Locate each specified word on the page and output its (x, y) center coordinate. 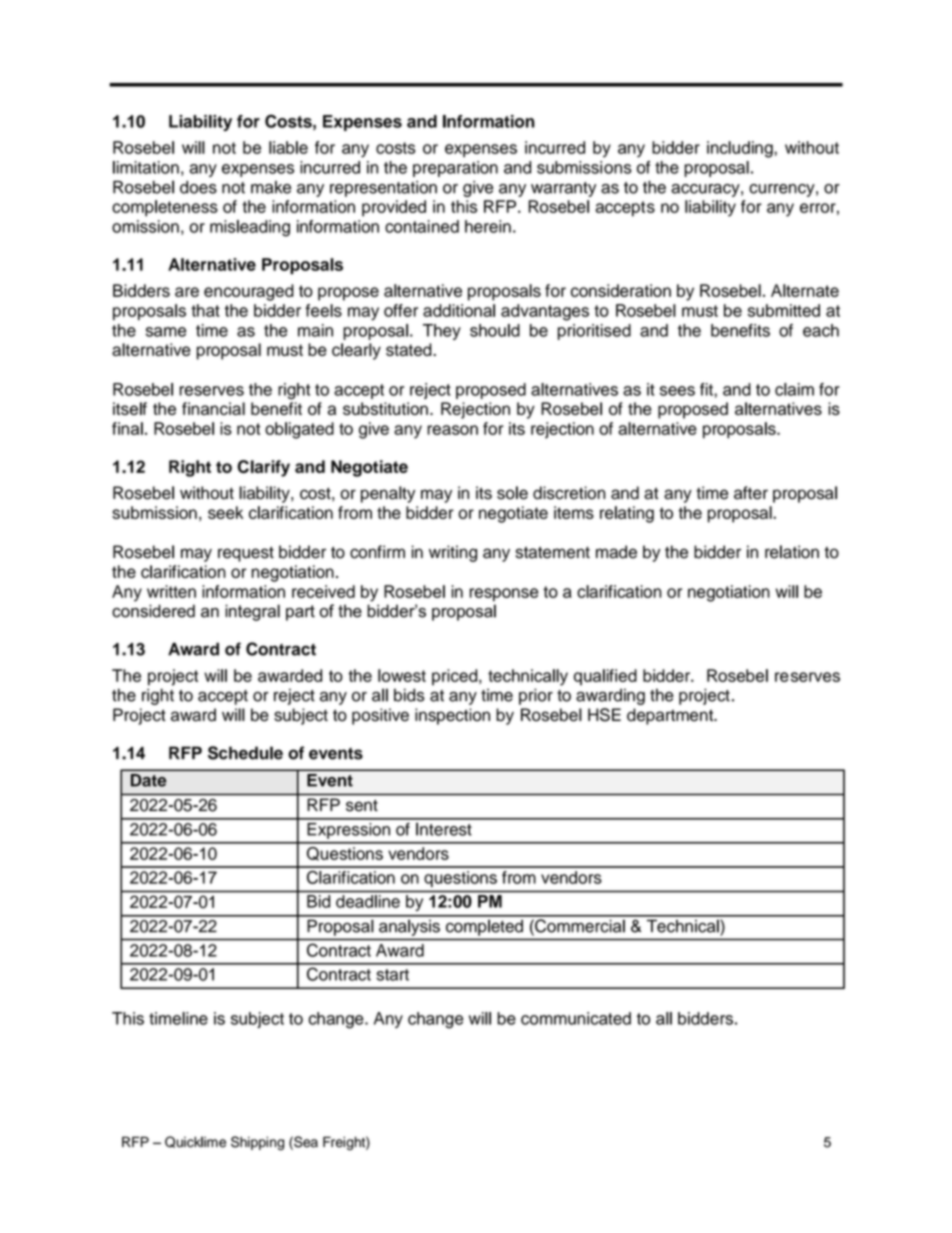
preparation (455, 169)
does (198, 187)
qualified (605, 677)
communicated (576, 1018)
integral (252, 612)
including (741, 149)
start (393, 975)
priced (456, 677)
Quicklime (195, 1142)
